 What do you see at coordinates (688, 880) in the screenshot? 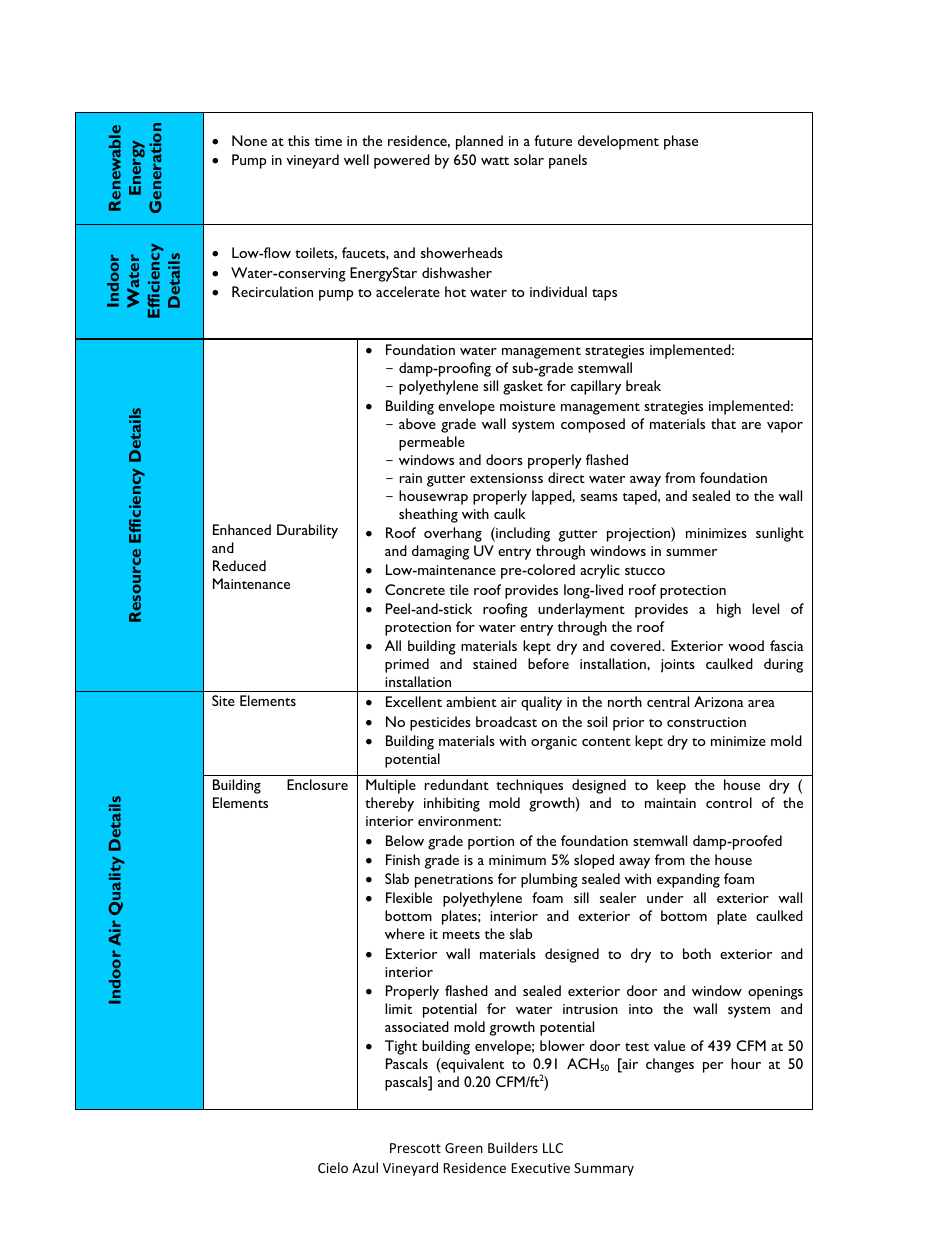
I see `expanding` at bounding box center [688, 880].
